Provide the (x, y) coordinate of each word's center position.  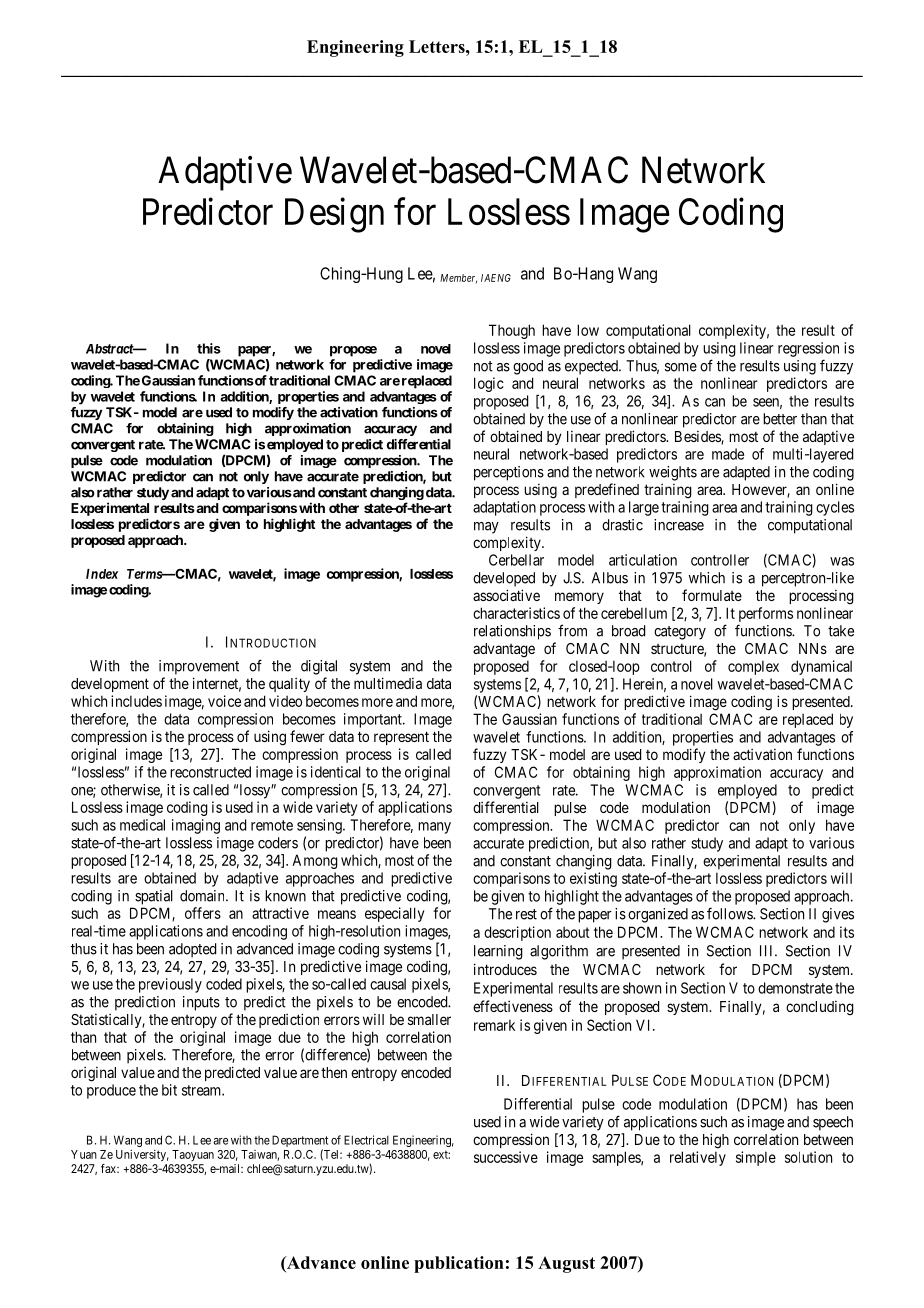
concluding (820, 1008)
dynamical (821, 667)
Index (102, 574)
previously (170, 985)
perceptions (509, 473)
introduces (505, 969)
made (728, 454)
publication (459, 1264)
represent (401, 738)
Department (300, 1142)
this (209, 348)
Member (458, 279)
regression (808, 349)
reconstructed (210, 772)
